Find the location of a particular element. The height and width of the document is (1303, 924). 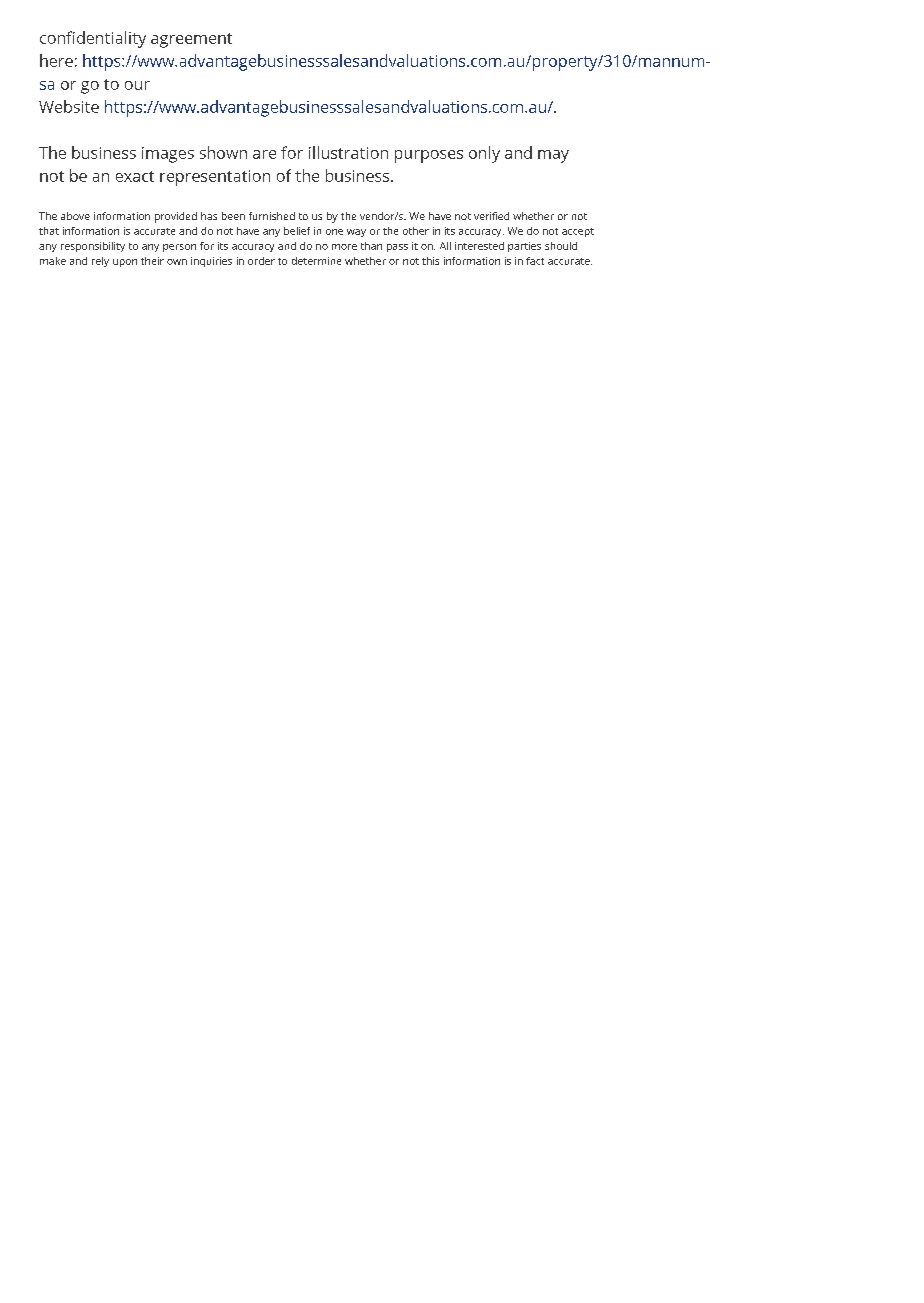

fact is located at coordinates (535, 261).
